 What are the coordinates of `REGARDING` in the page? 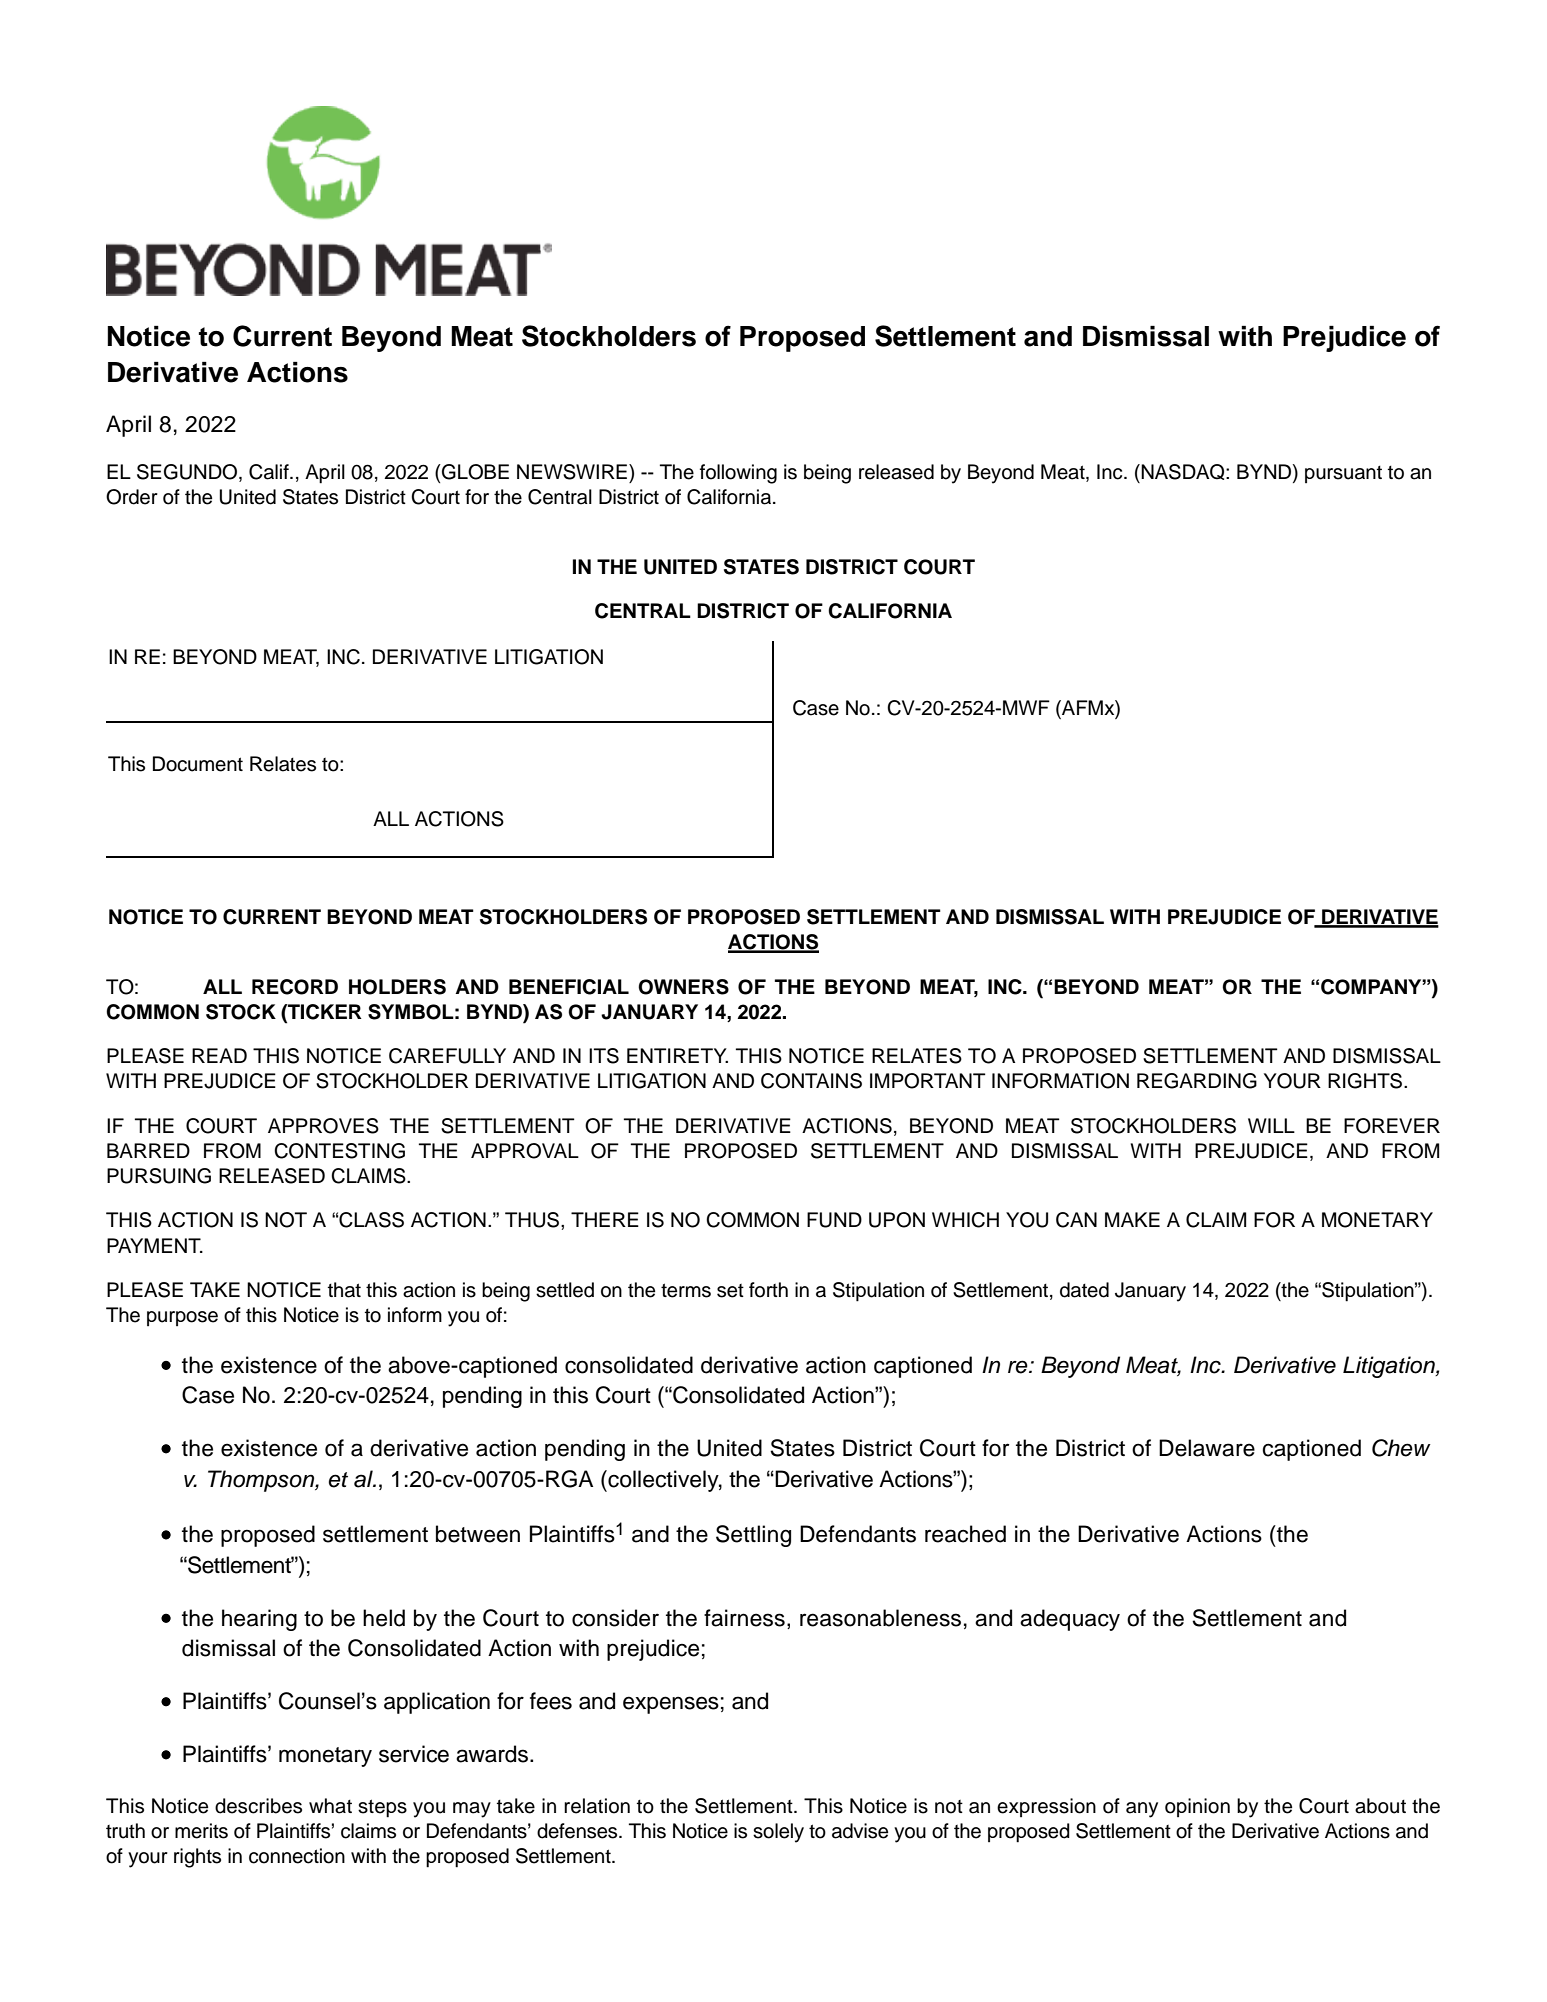 It's located at (1197, 1081).
